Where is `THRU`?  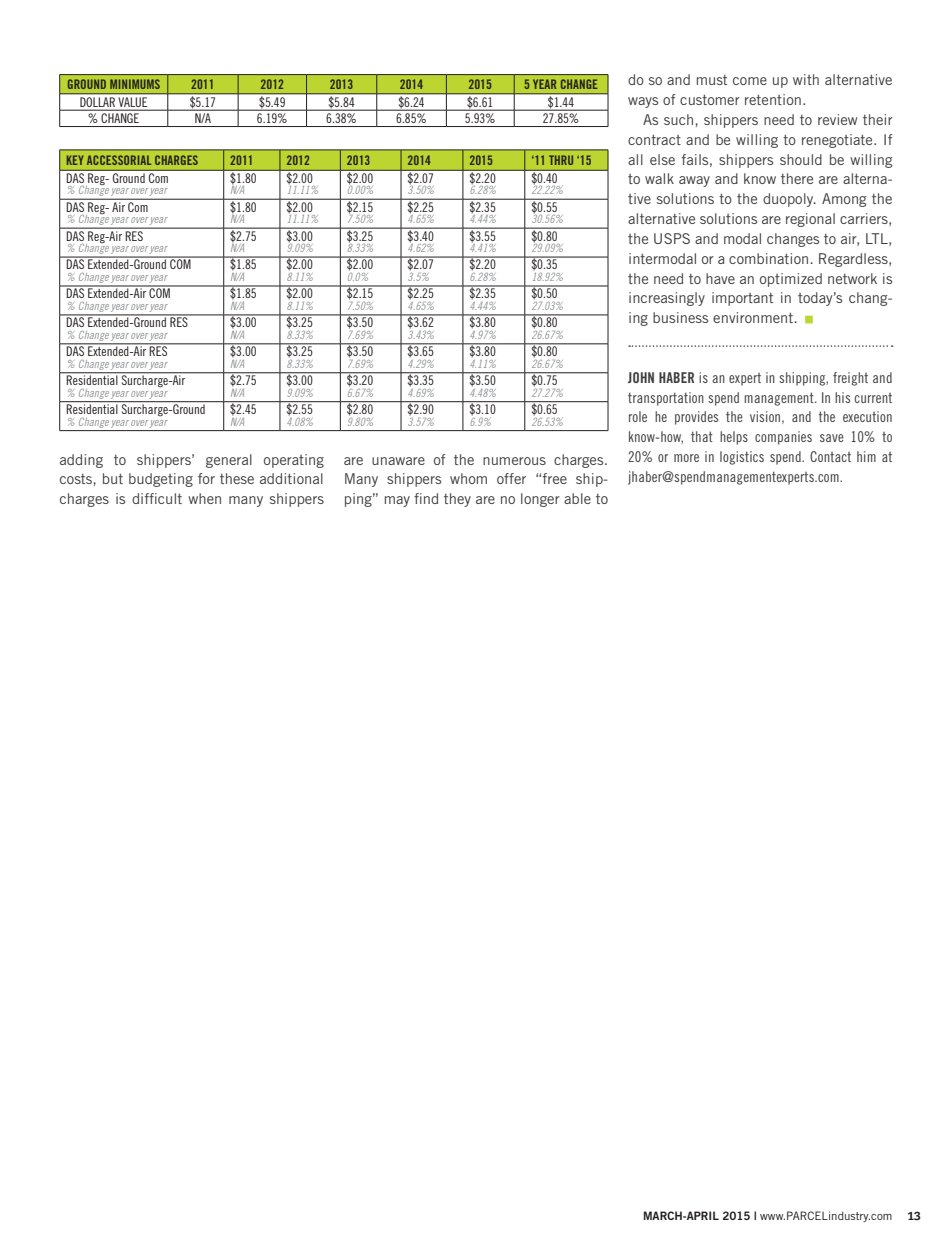
THRU is located at coordinates (561, 160).
